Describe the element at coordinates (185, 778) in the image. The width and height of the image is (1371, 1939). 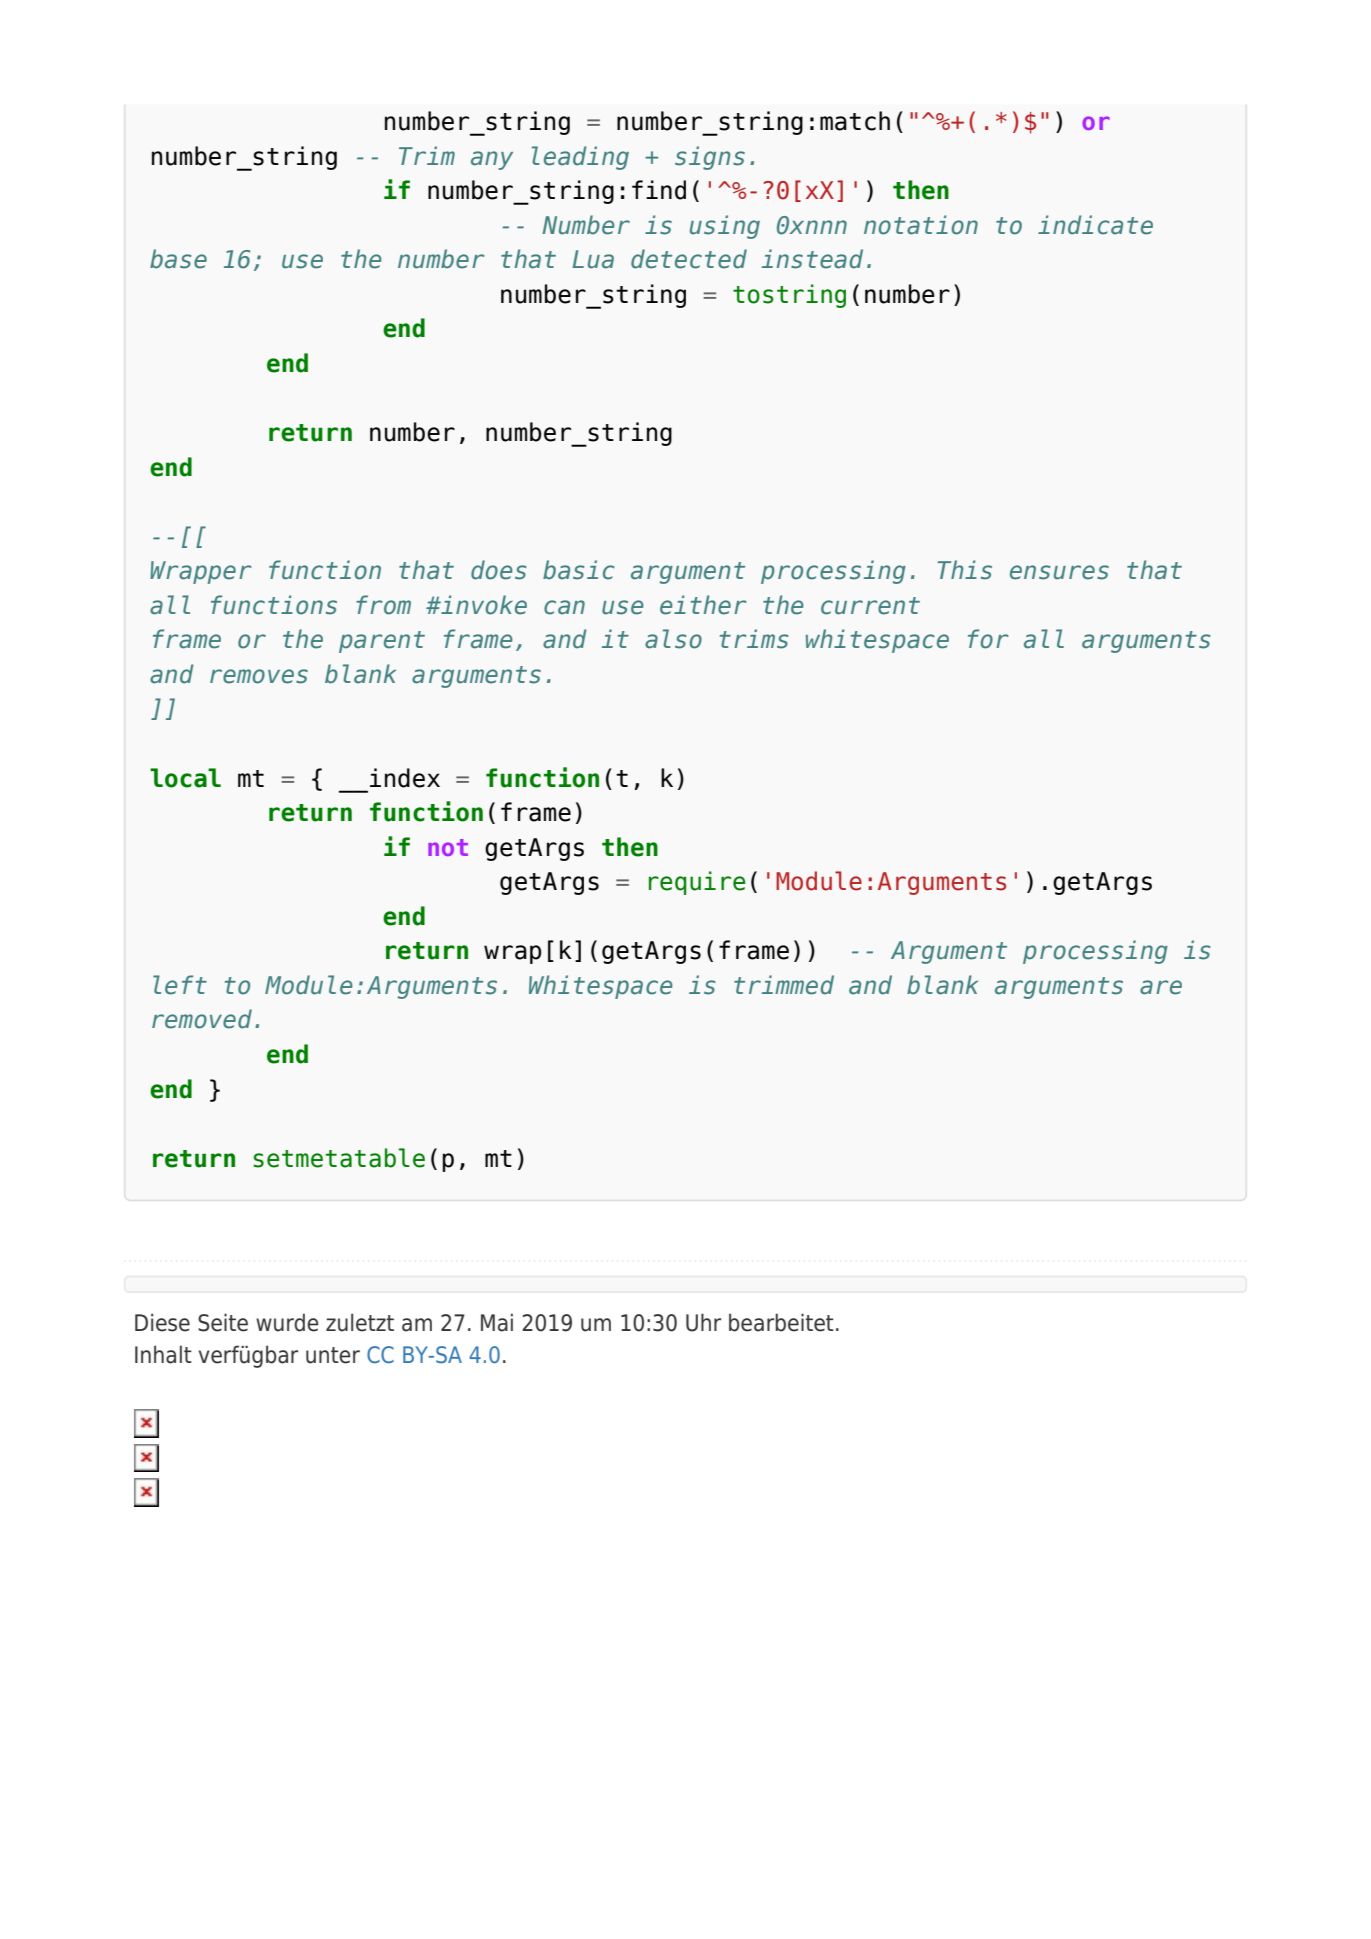
I see `local` at that location.
